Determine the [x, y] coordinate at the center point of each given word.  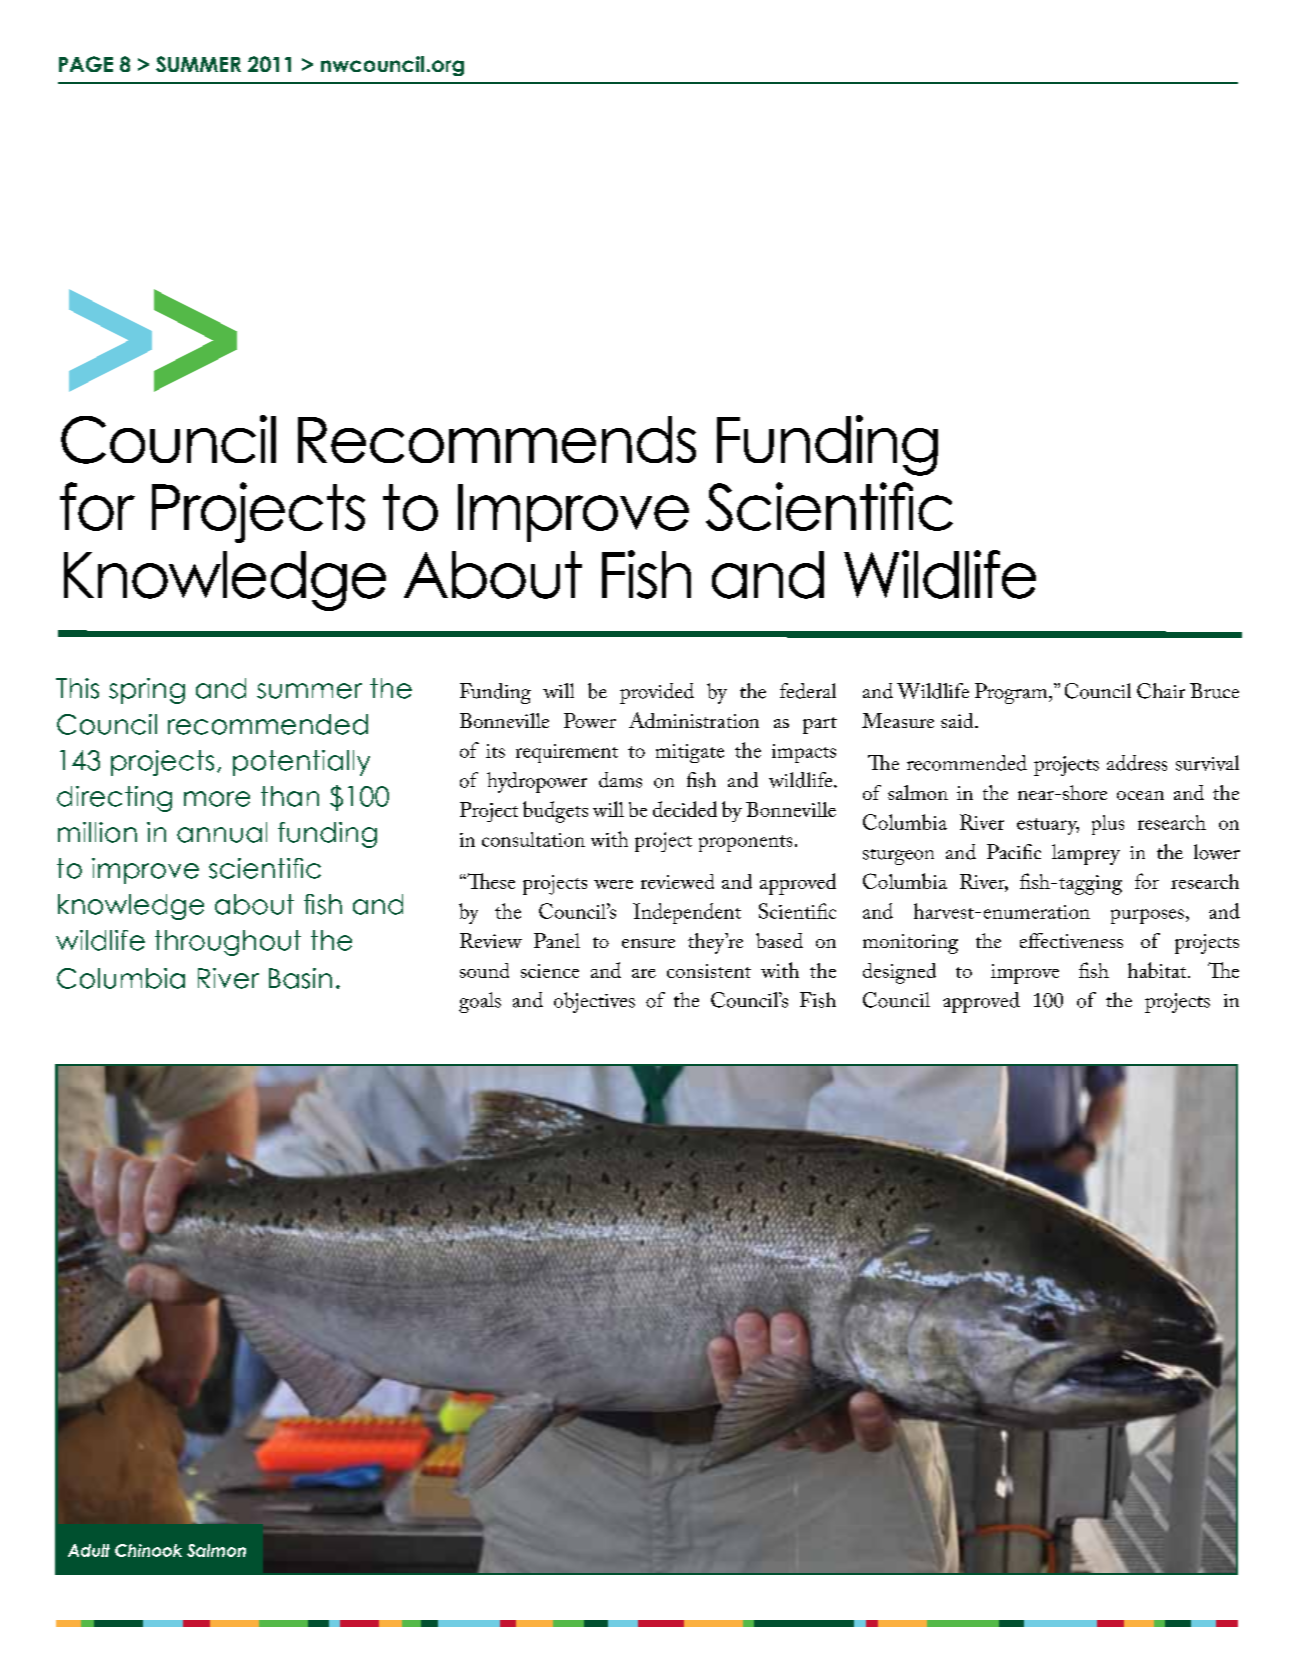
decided [685, 809]
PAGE [86, 64]
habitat [1158, 970]
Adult [89, 1550]
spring [147, 691]
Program [1012, 693]
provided [657, 693]
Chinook [148, 1550]
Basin [300, 978]
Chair [1161, 691]
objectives [594, 1002]
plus [1108, 825]
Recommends [497, 439]
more [217, 799]
